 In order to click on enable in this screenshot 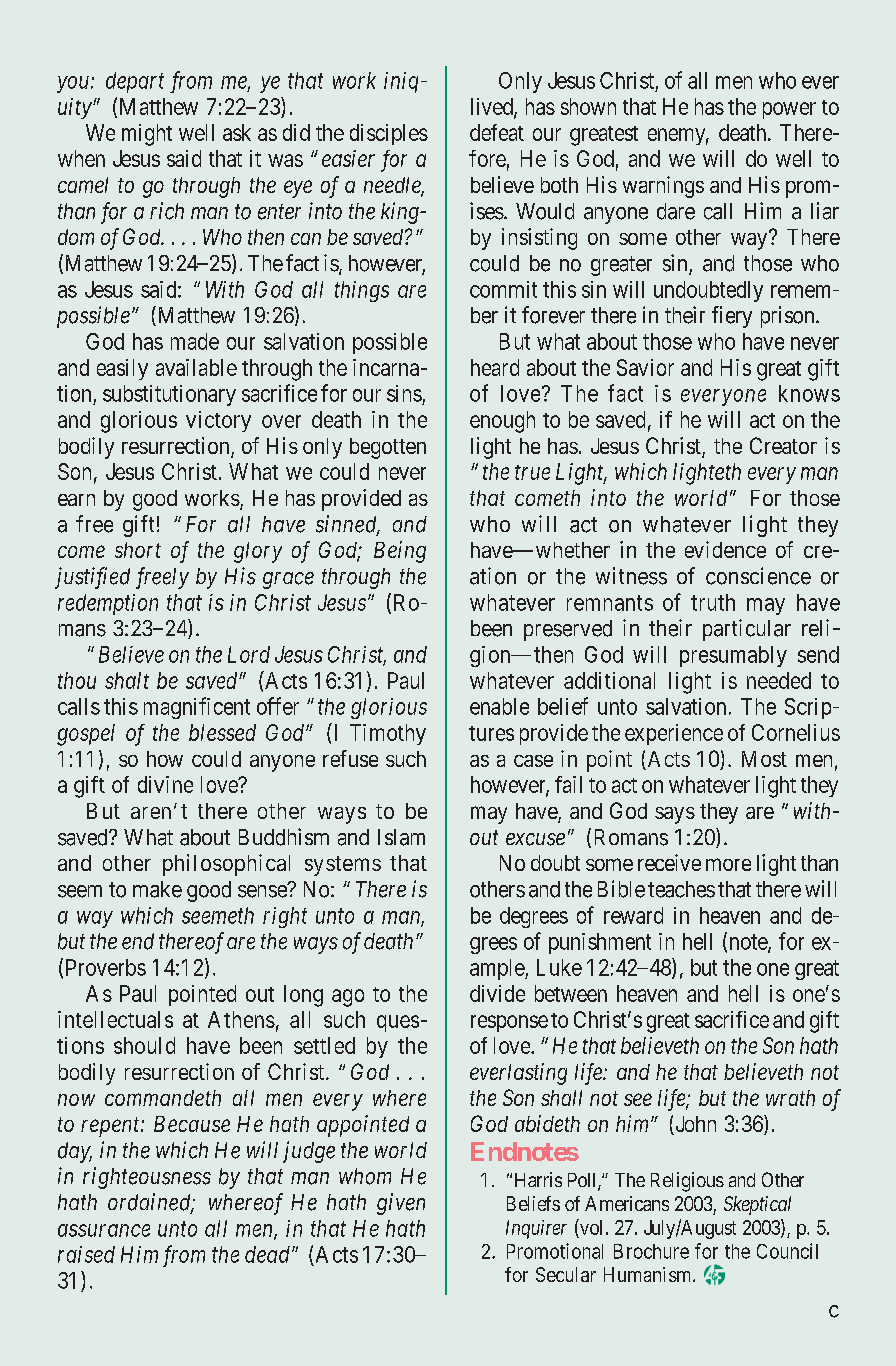, I will do `click(499, 706)`.
